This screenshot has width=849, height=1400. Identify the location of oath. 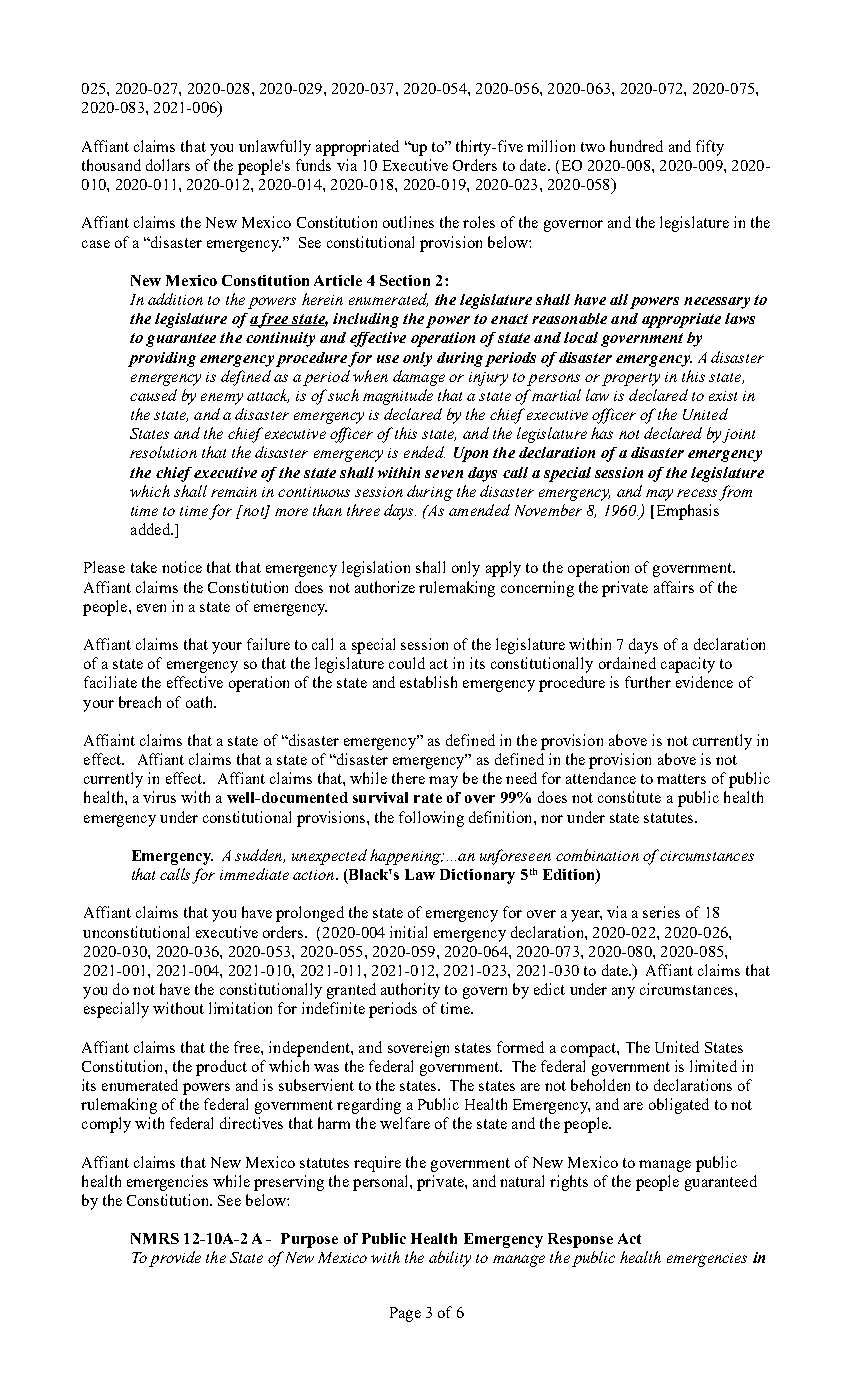
(201, 702).
